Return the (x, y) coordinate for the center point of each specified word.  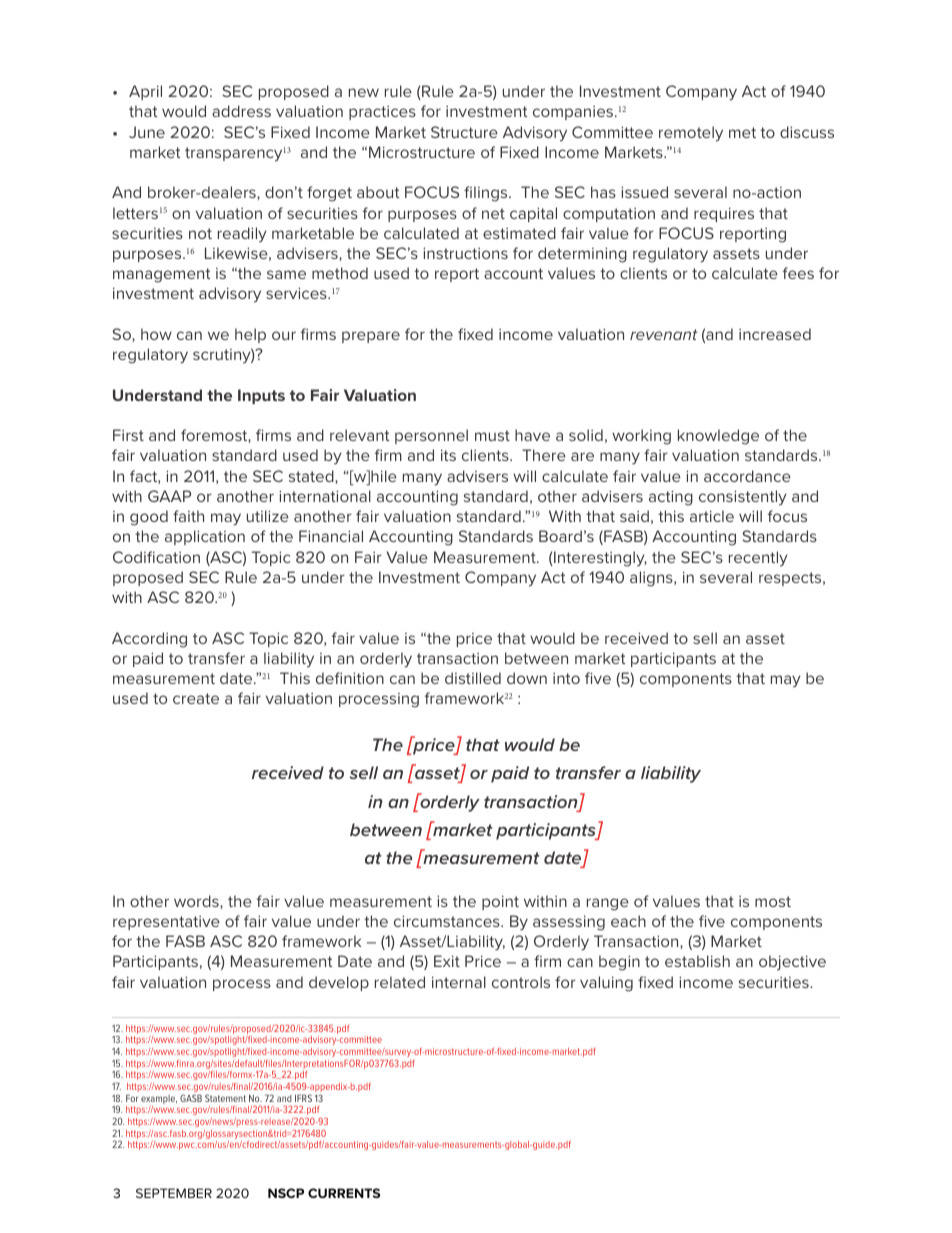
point (500, 902)
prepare (371, 337)
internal (459, 982)
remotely (691, 134)
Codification (156, 557)
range (608, 904)
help (250, 335)
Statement (225, 1098)
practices (382, 113)
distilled (473, 678)
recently (758, 559)
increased (775, 334)
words (197, 902)
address (241, 111)
